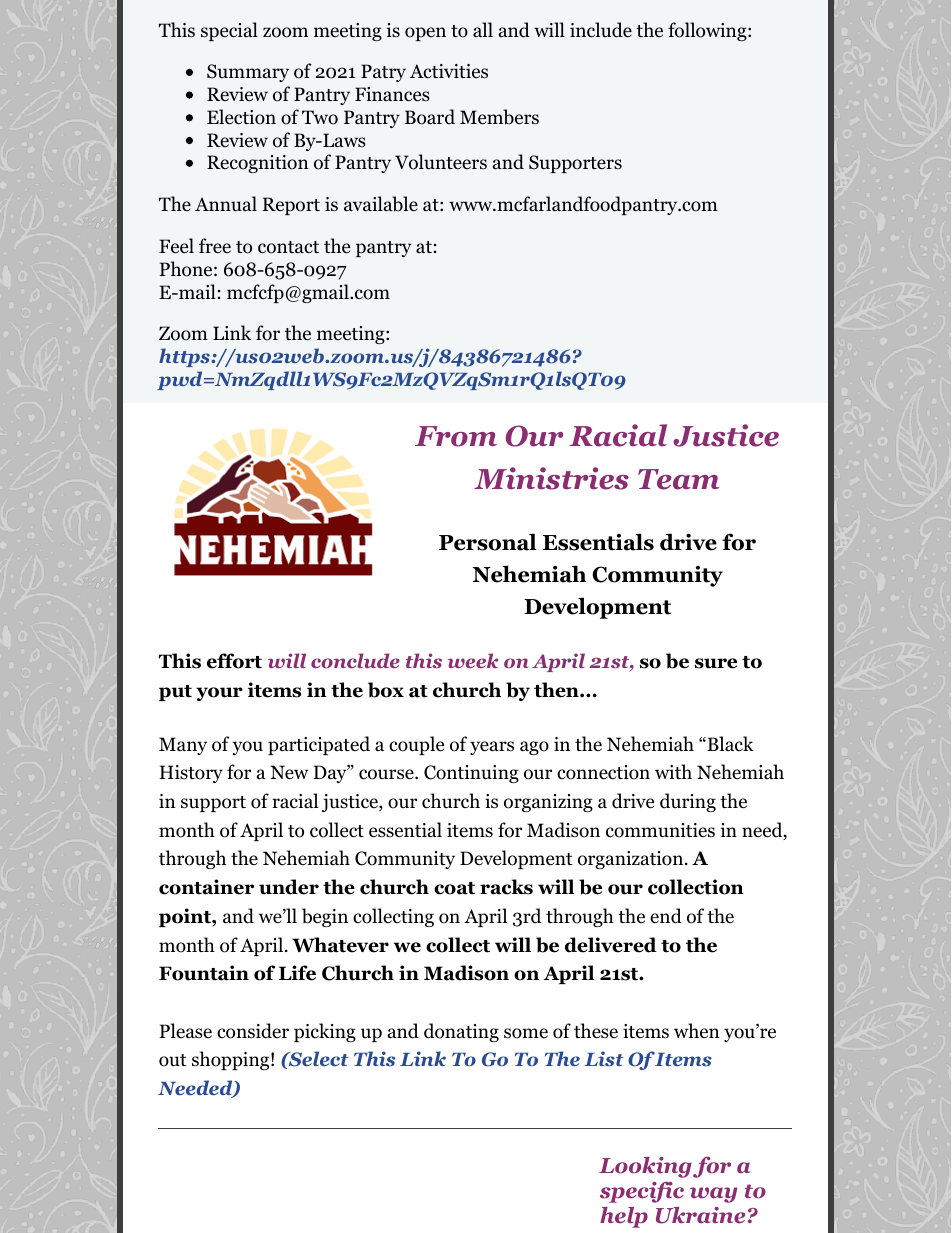 This screenshot has width=952, height=1233. What do you see at coordinates (601, 30) in the screenshot?
I see `include` at bounding box center [601, 30].
